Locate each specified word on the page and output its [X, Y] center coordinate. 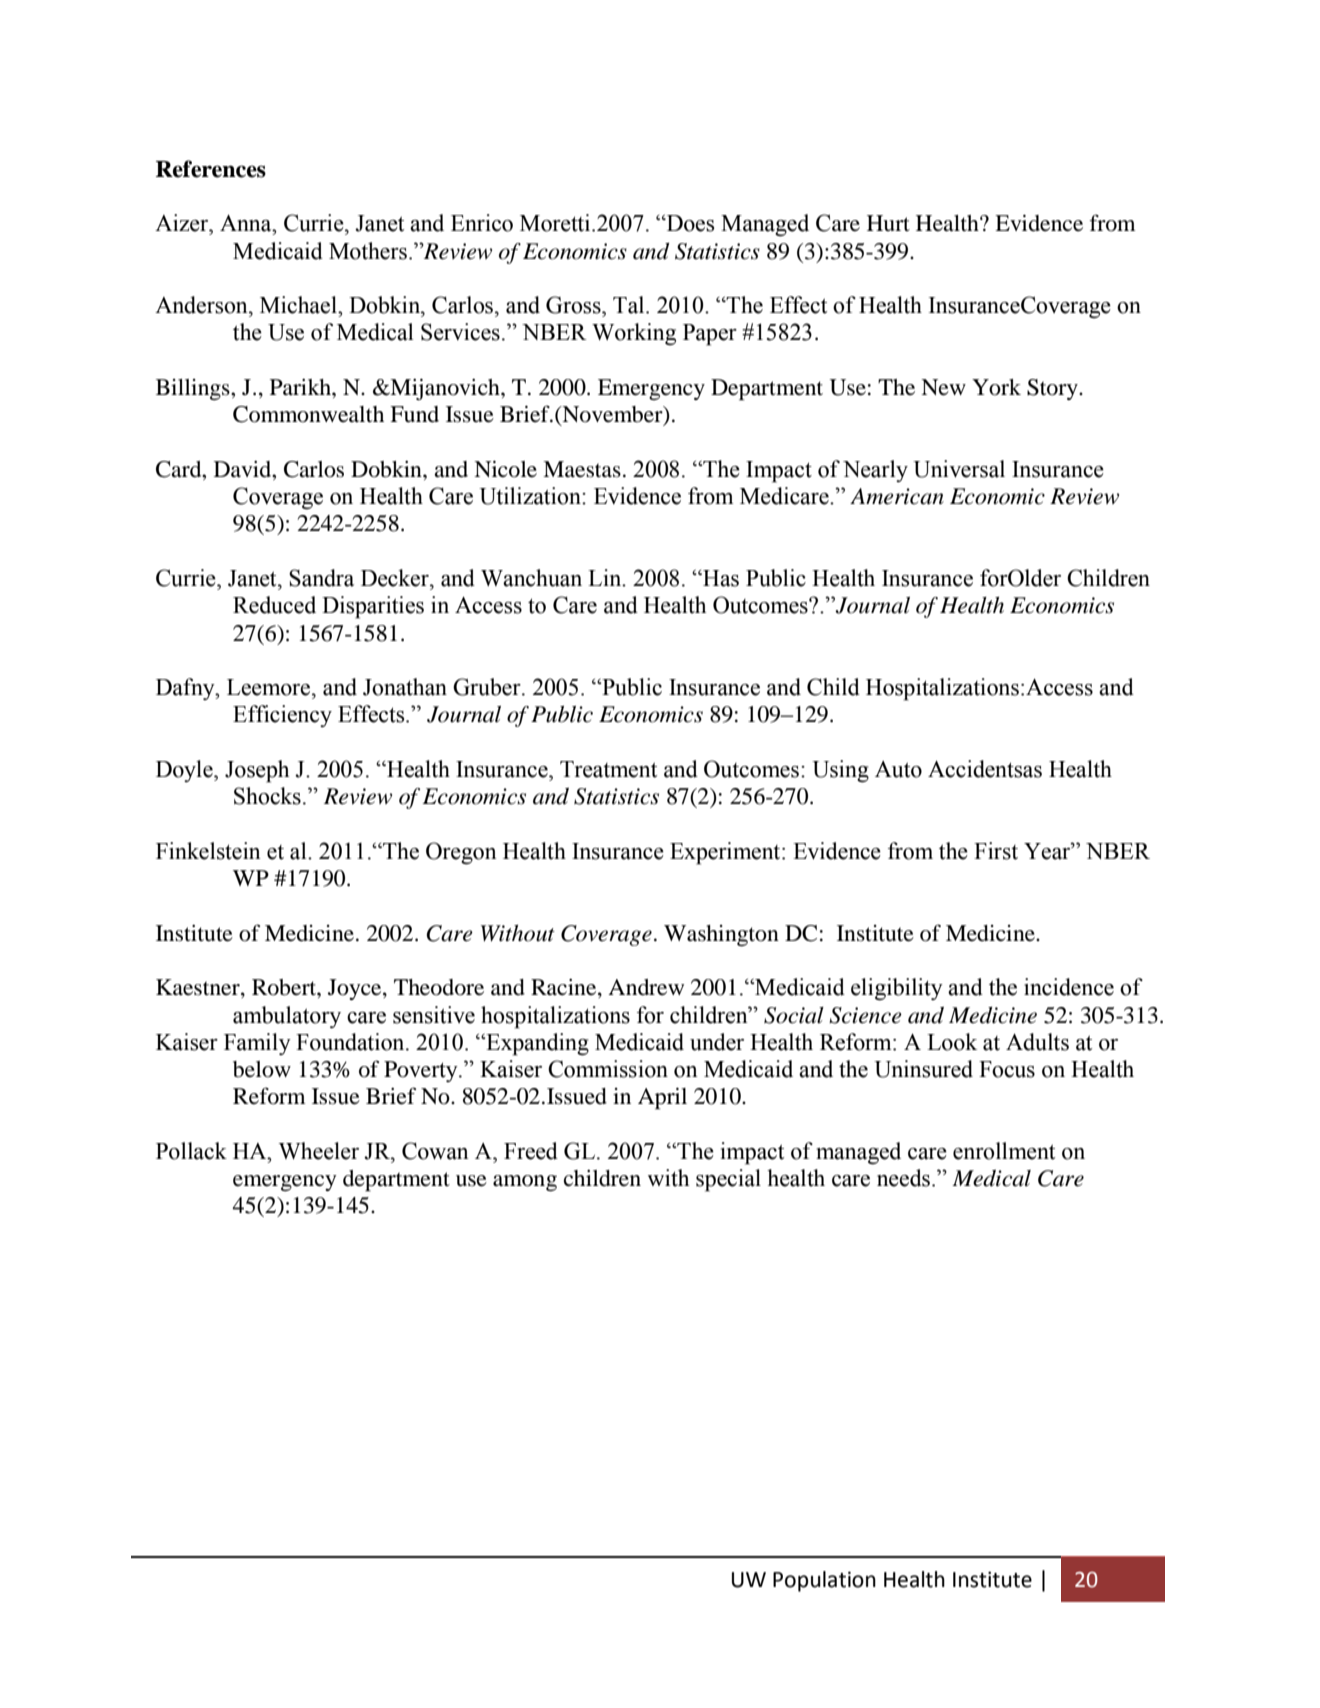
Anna [247, 223]
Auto [898, 769]
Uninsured [923, 1069]
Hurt [888, 223]
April [662, 1098]
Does [689, 223]
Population [824, 1581]
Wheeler [319, 1151]
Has [720, 578]
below [262, 1069]
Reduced [274, 605]
